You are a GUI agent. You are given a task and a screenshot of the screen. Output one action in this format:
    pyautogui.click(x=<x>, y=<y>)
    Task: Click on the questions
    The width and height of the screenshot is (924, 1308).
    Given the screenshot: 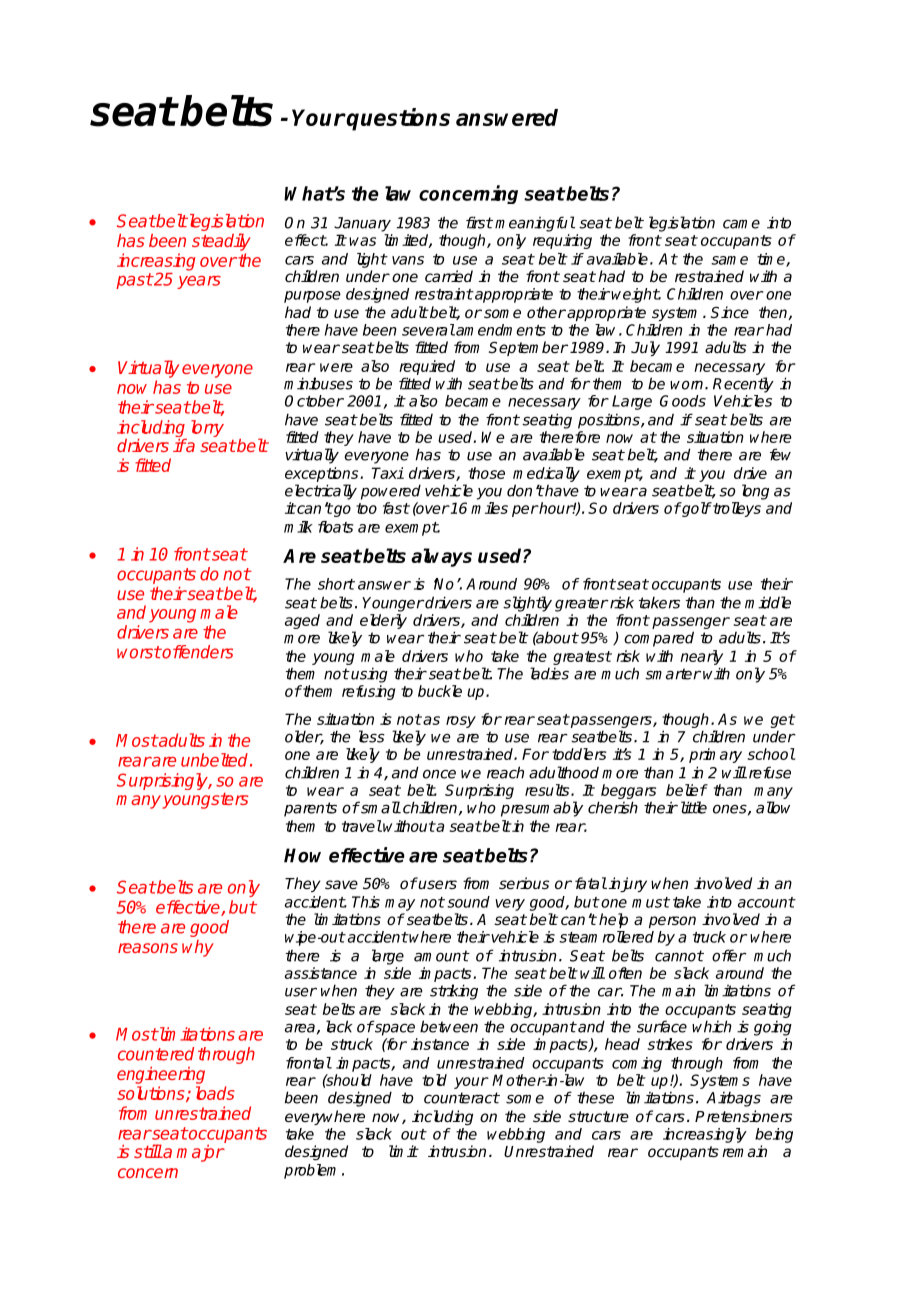 What is the action you would take?
    pyautogui.click(x=397, y=119)
